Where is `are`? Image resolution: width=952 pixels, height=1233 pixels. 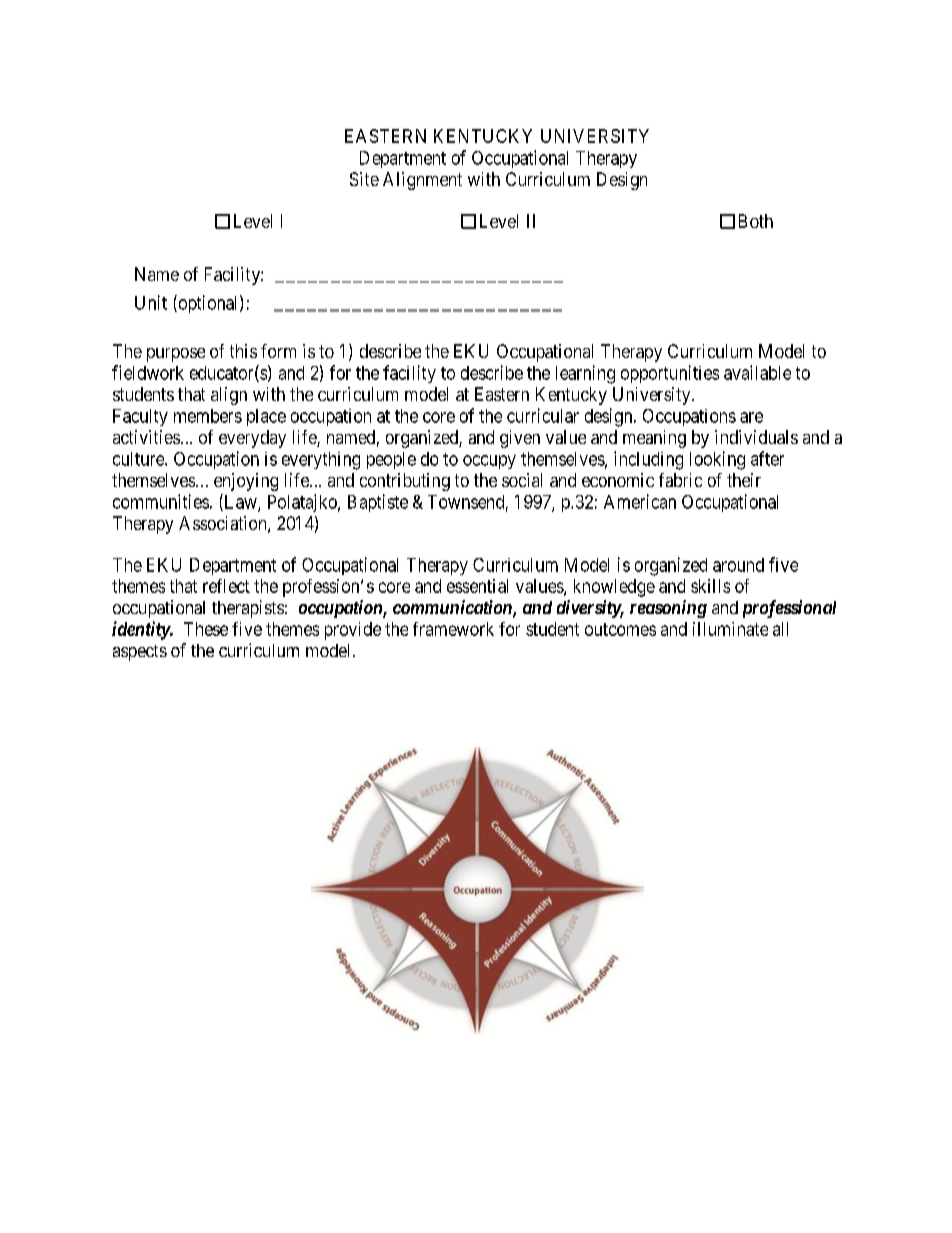
are is located at coordinates (751, 417).
